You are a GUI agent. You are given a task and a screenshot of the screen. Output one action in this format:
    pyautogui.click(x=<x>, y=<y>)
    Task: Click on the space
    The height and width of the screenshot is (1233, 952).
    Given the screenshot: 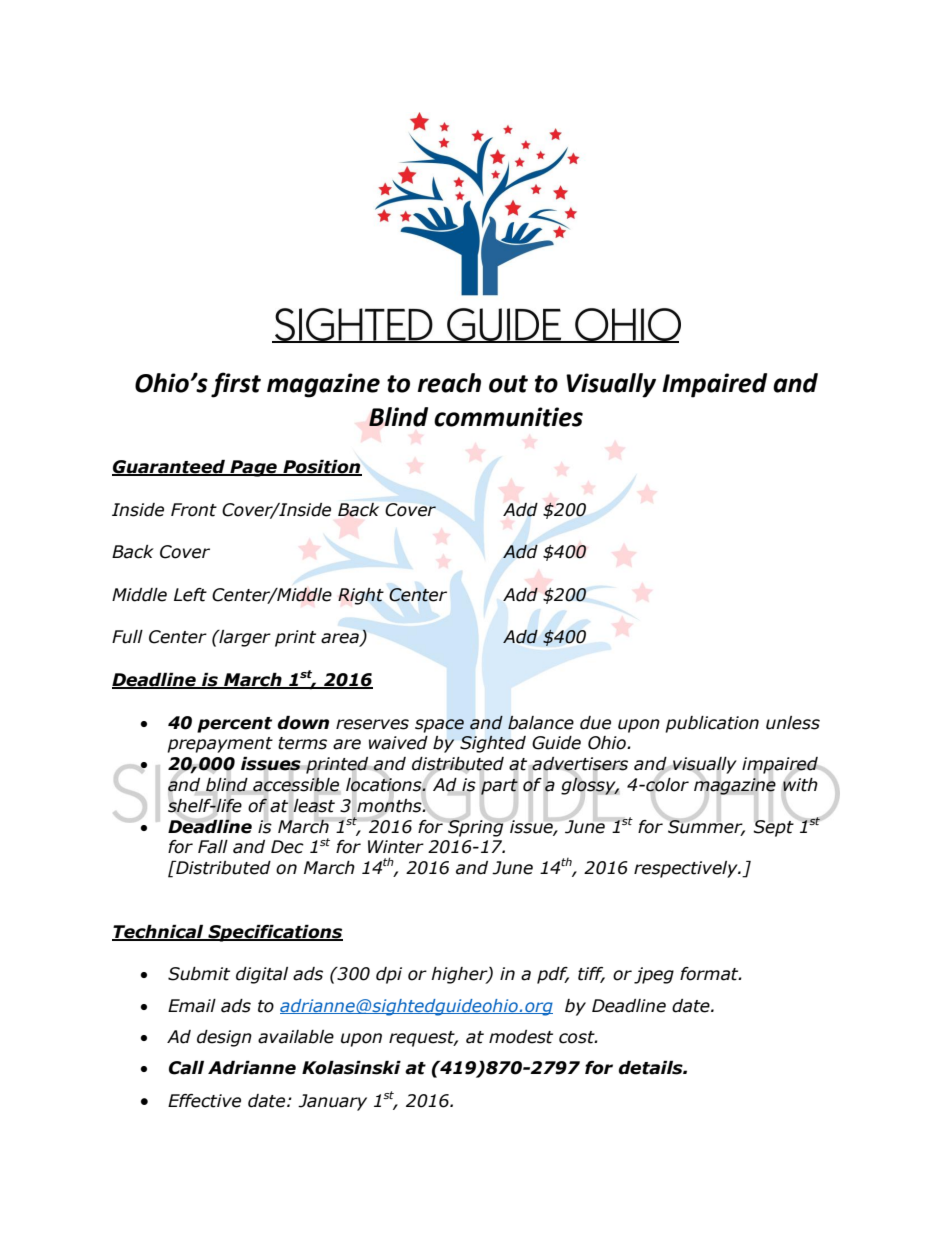 What is the action you would take?
    pyautogui.click(x=439, y=726)
